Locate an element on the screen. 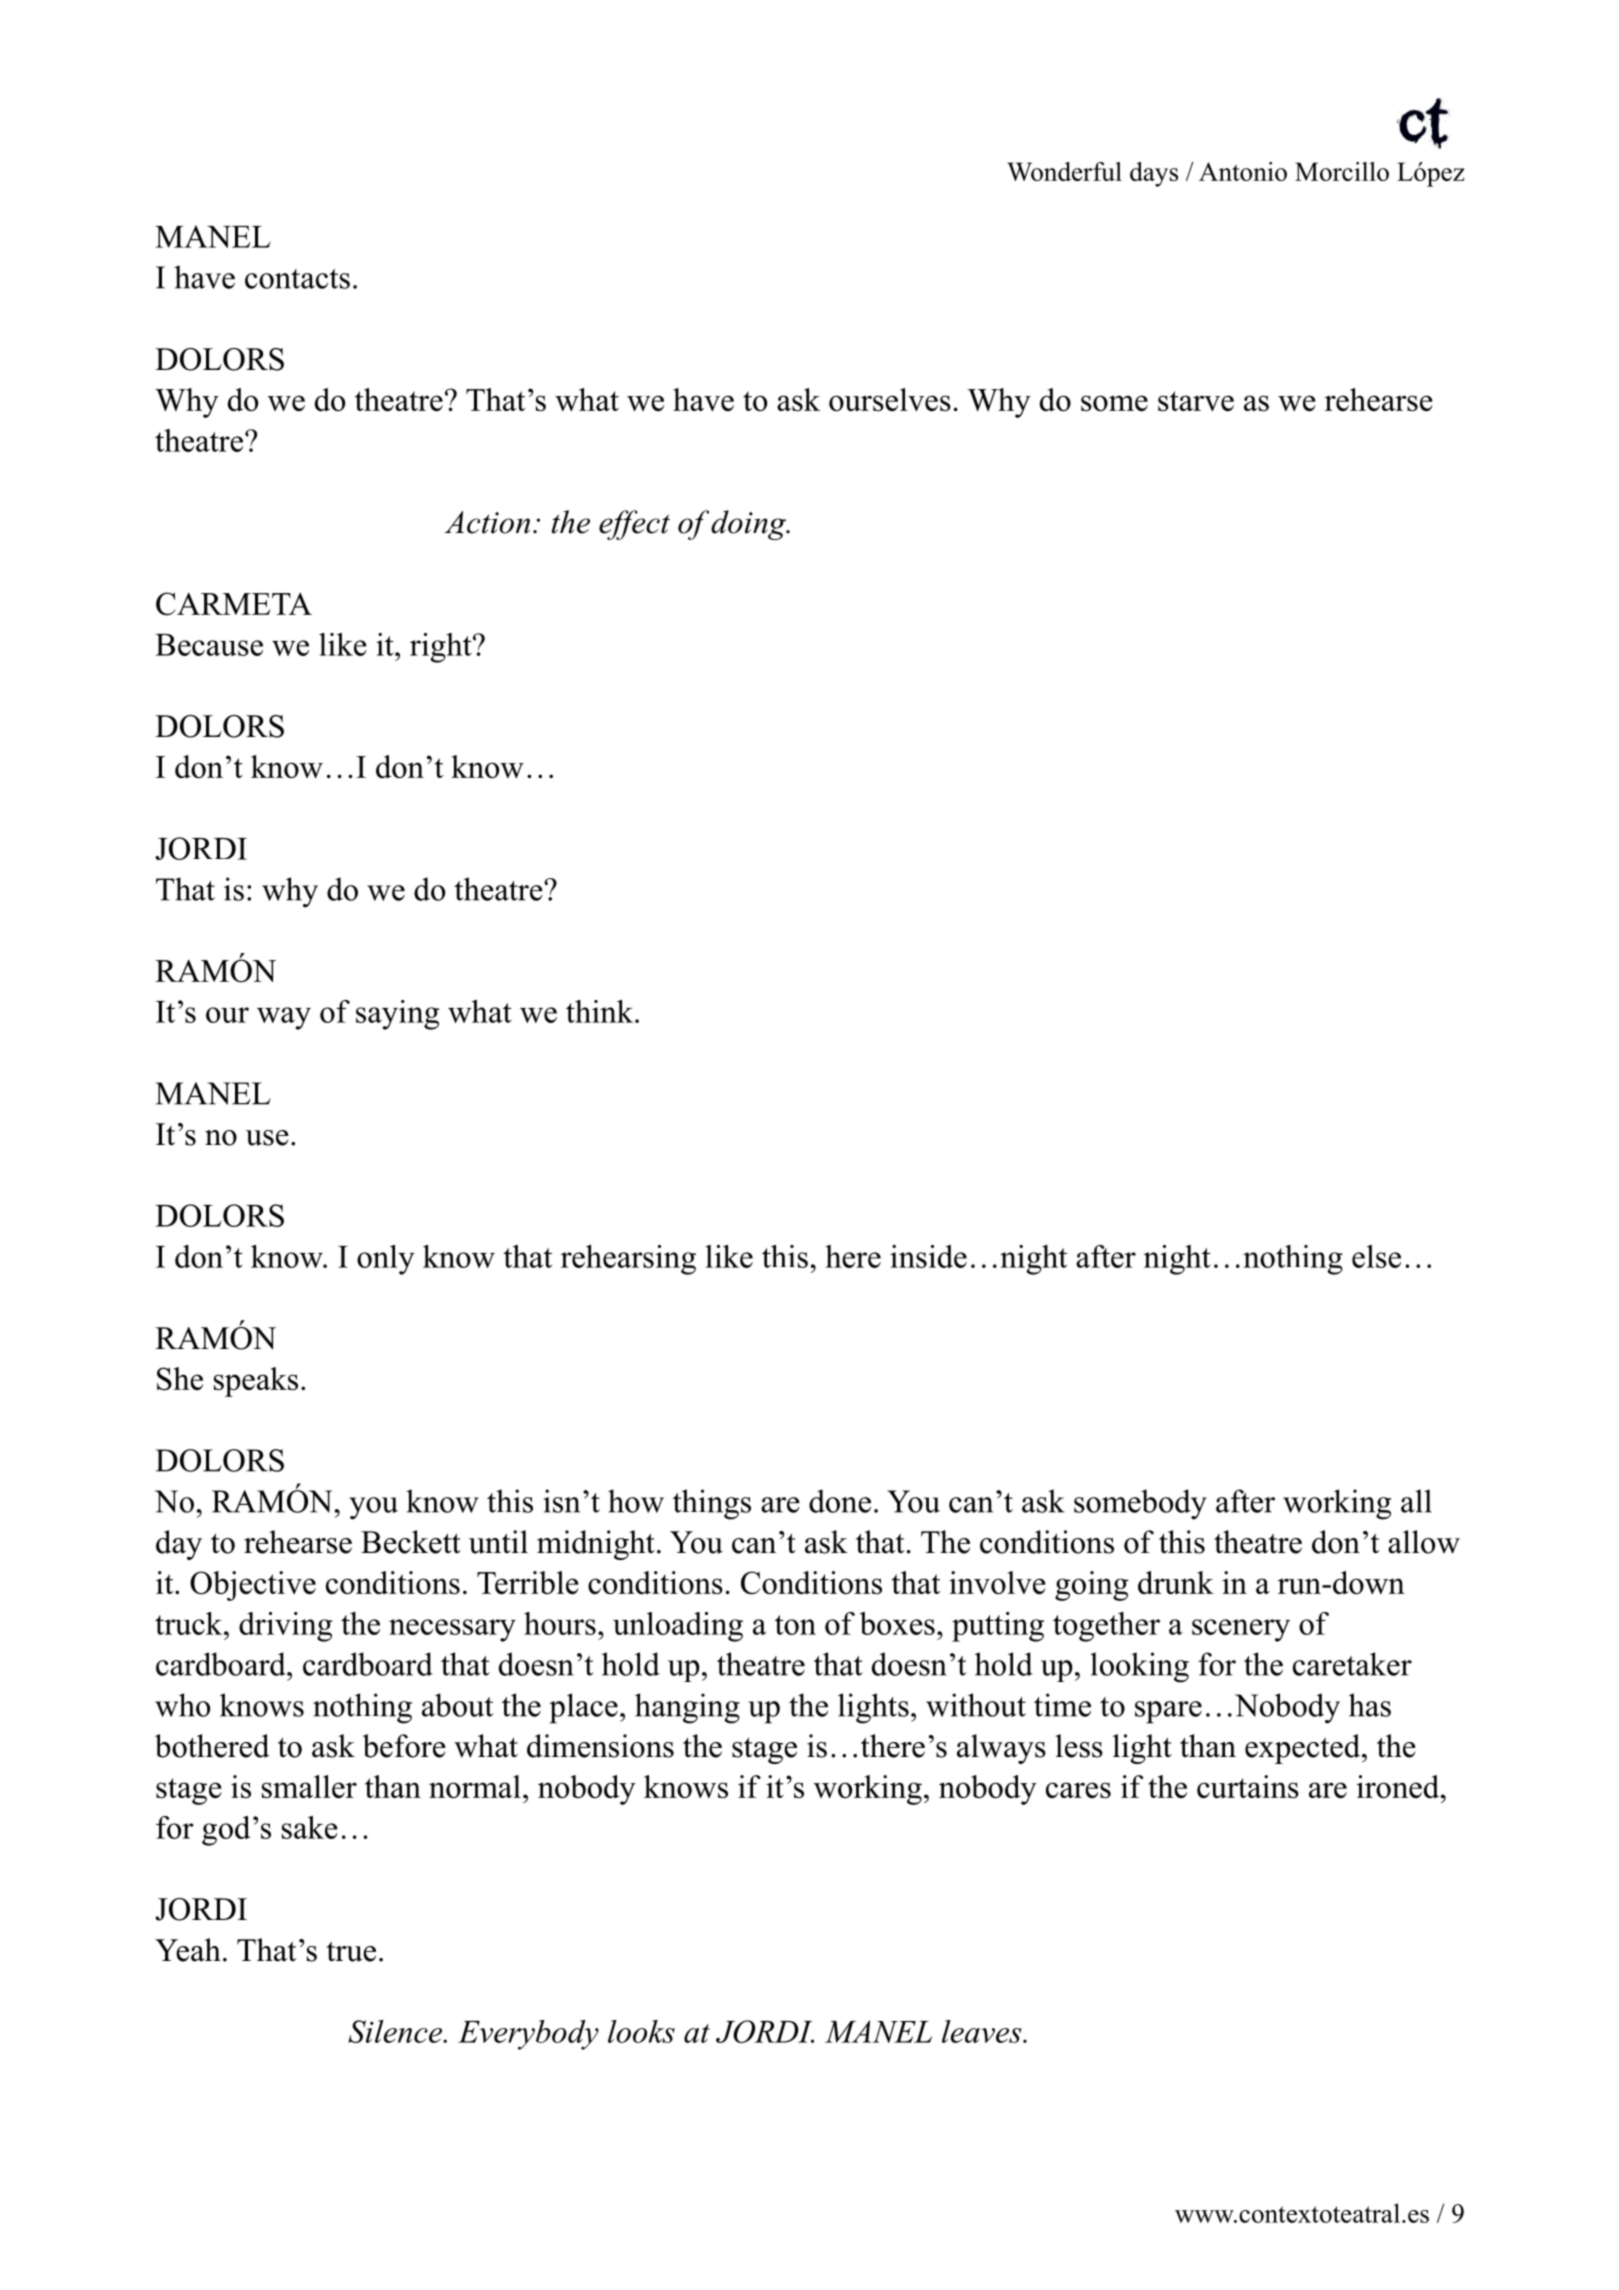 Image resolution: width=1619 pixels, height=2290 pixels. saying is located at coordinates (397, 1015).
